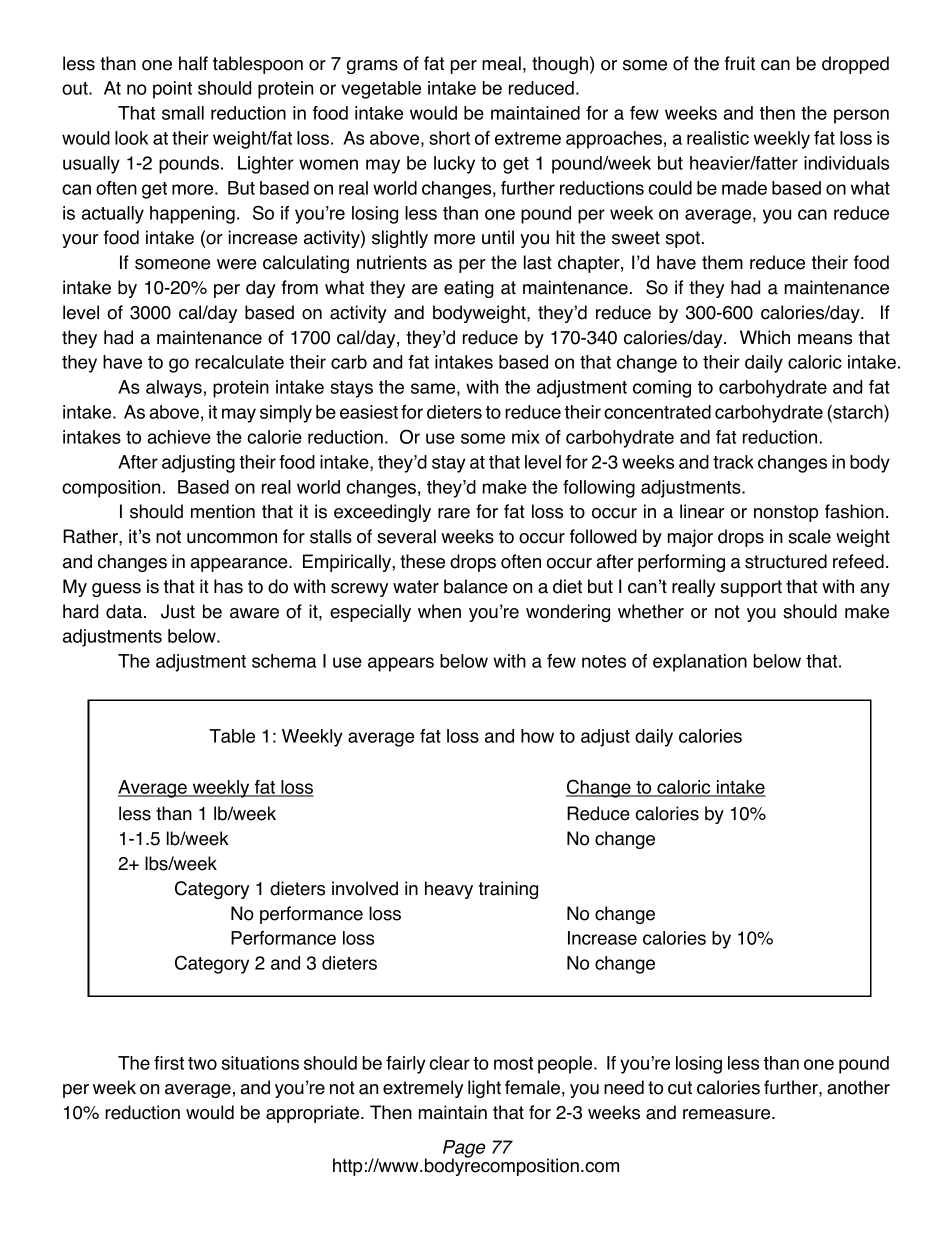 The image size is (952, 1233). I want to click on clear, so click(450, 1063).
